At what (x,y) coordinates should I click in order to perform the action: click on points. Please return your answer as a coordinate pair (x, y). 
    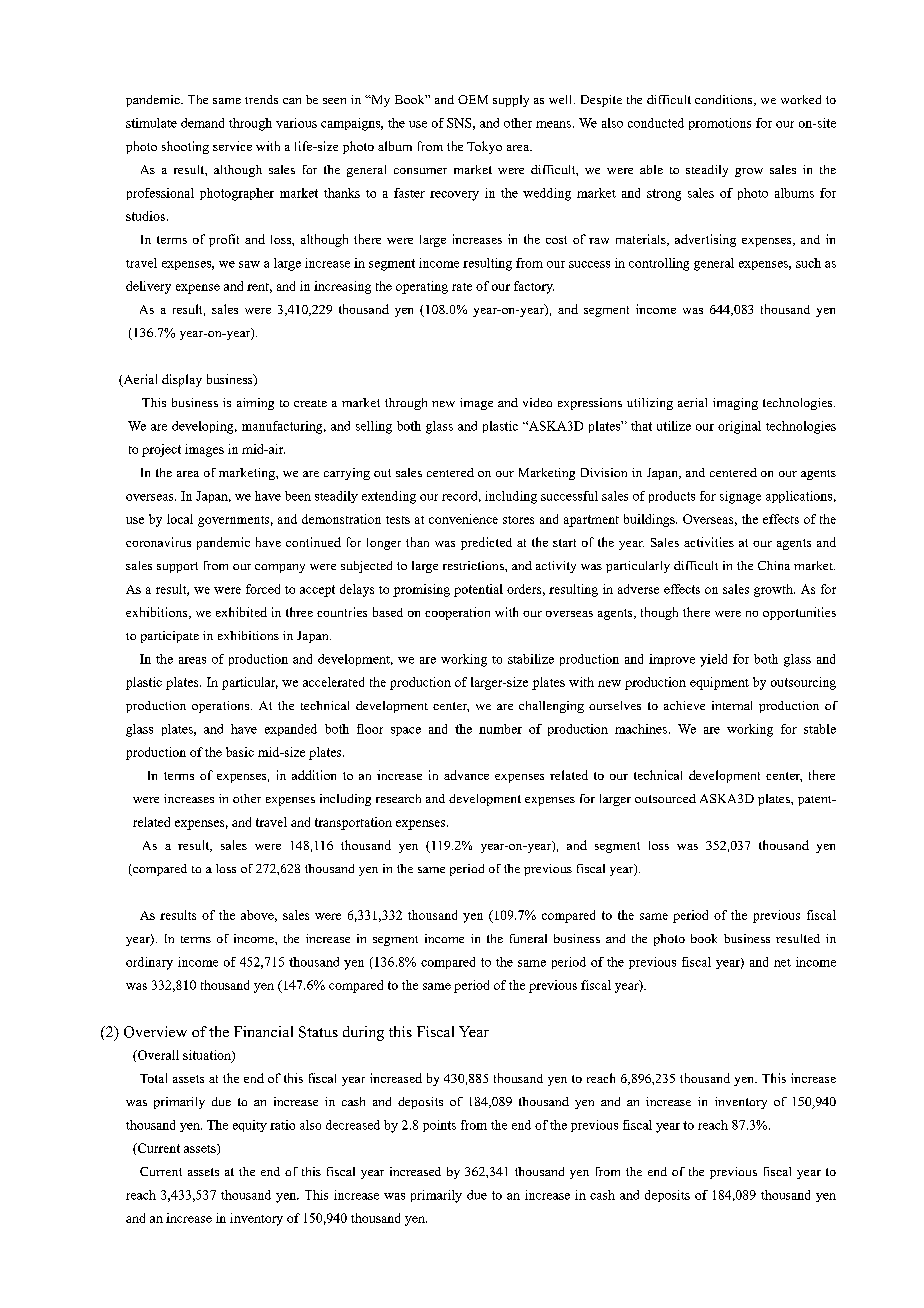
    Looking at the image, I should click on (439, 1126).
